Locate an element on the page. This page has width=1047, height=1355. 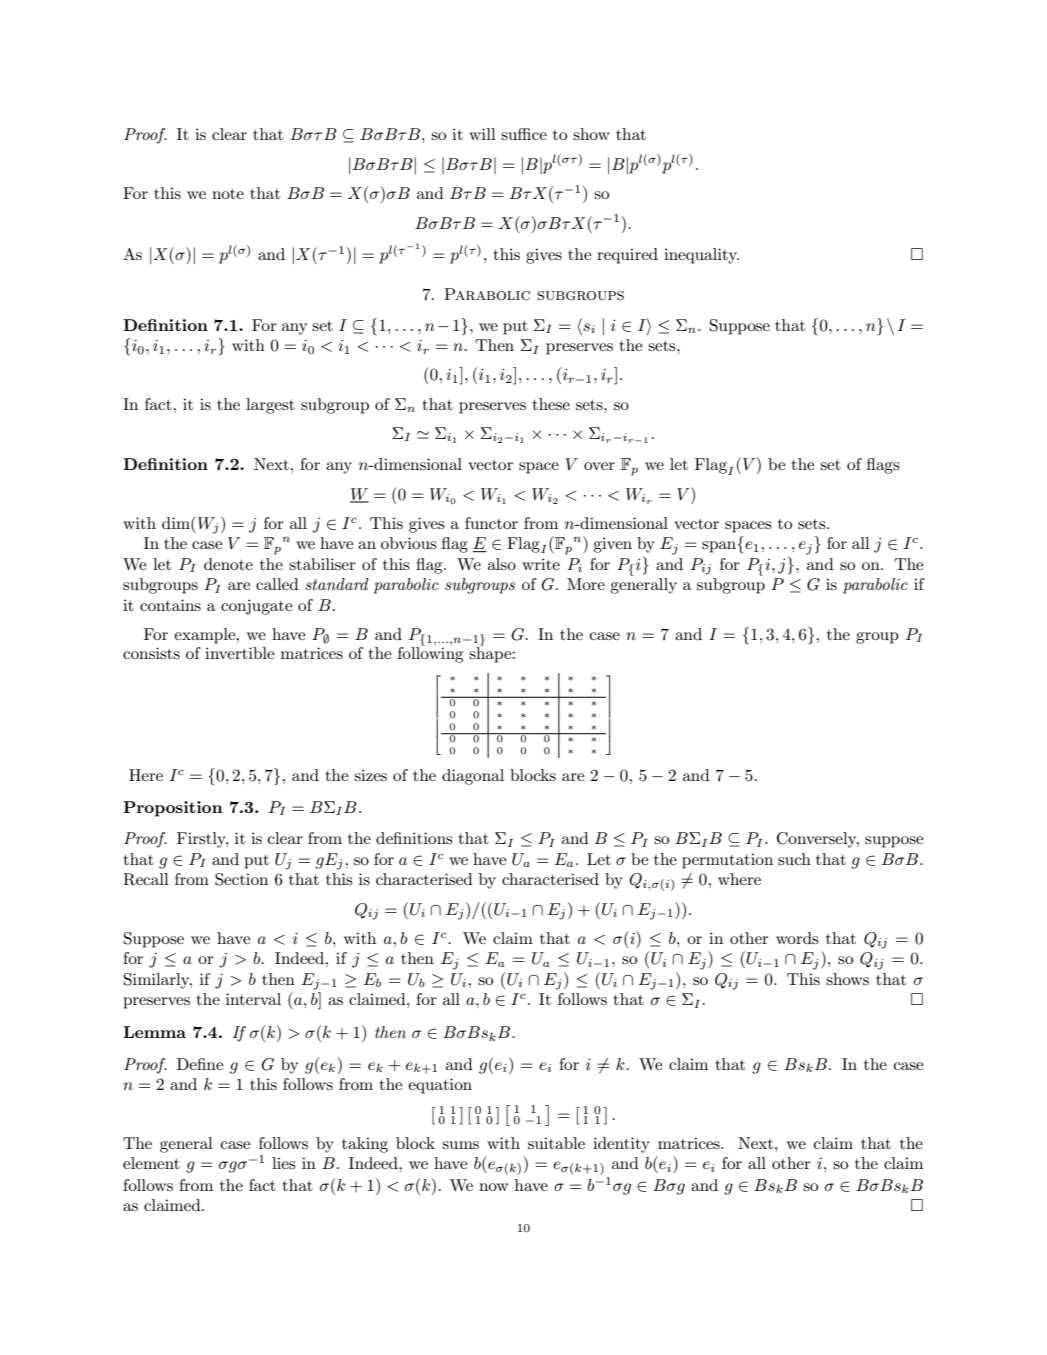
suffice is located at coordinates (524, 134).
